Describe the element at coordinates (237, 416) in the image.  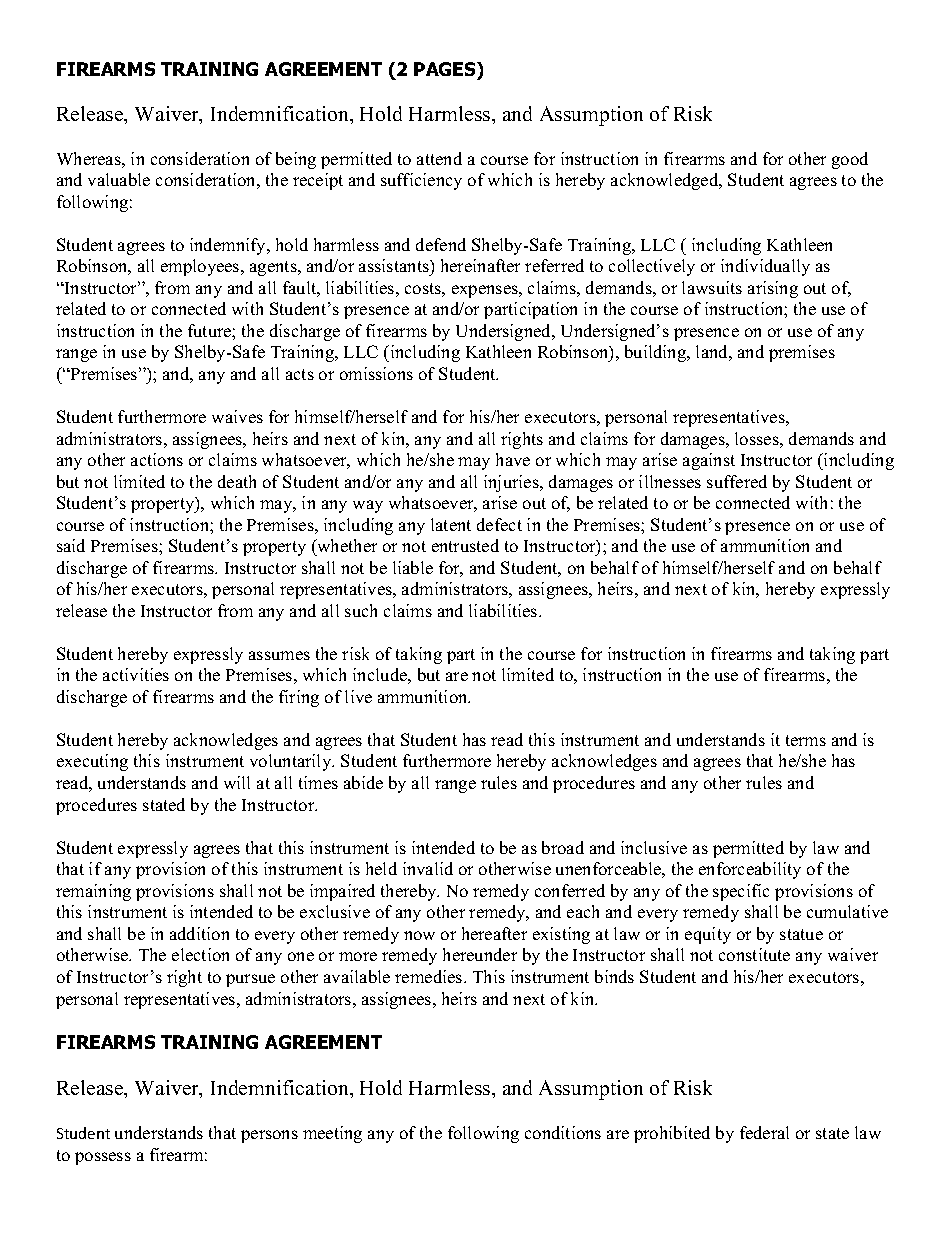
I see `waives` at that location.
